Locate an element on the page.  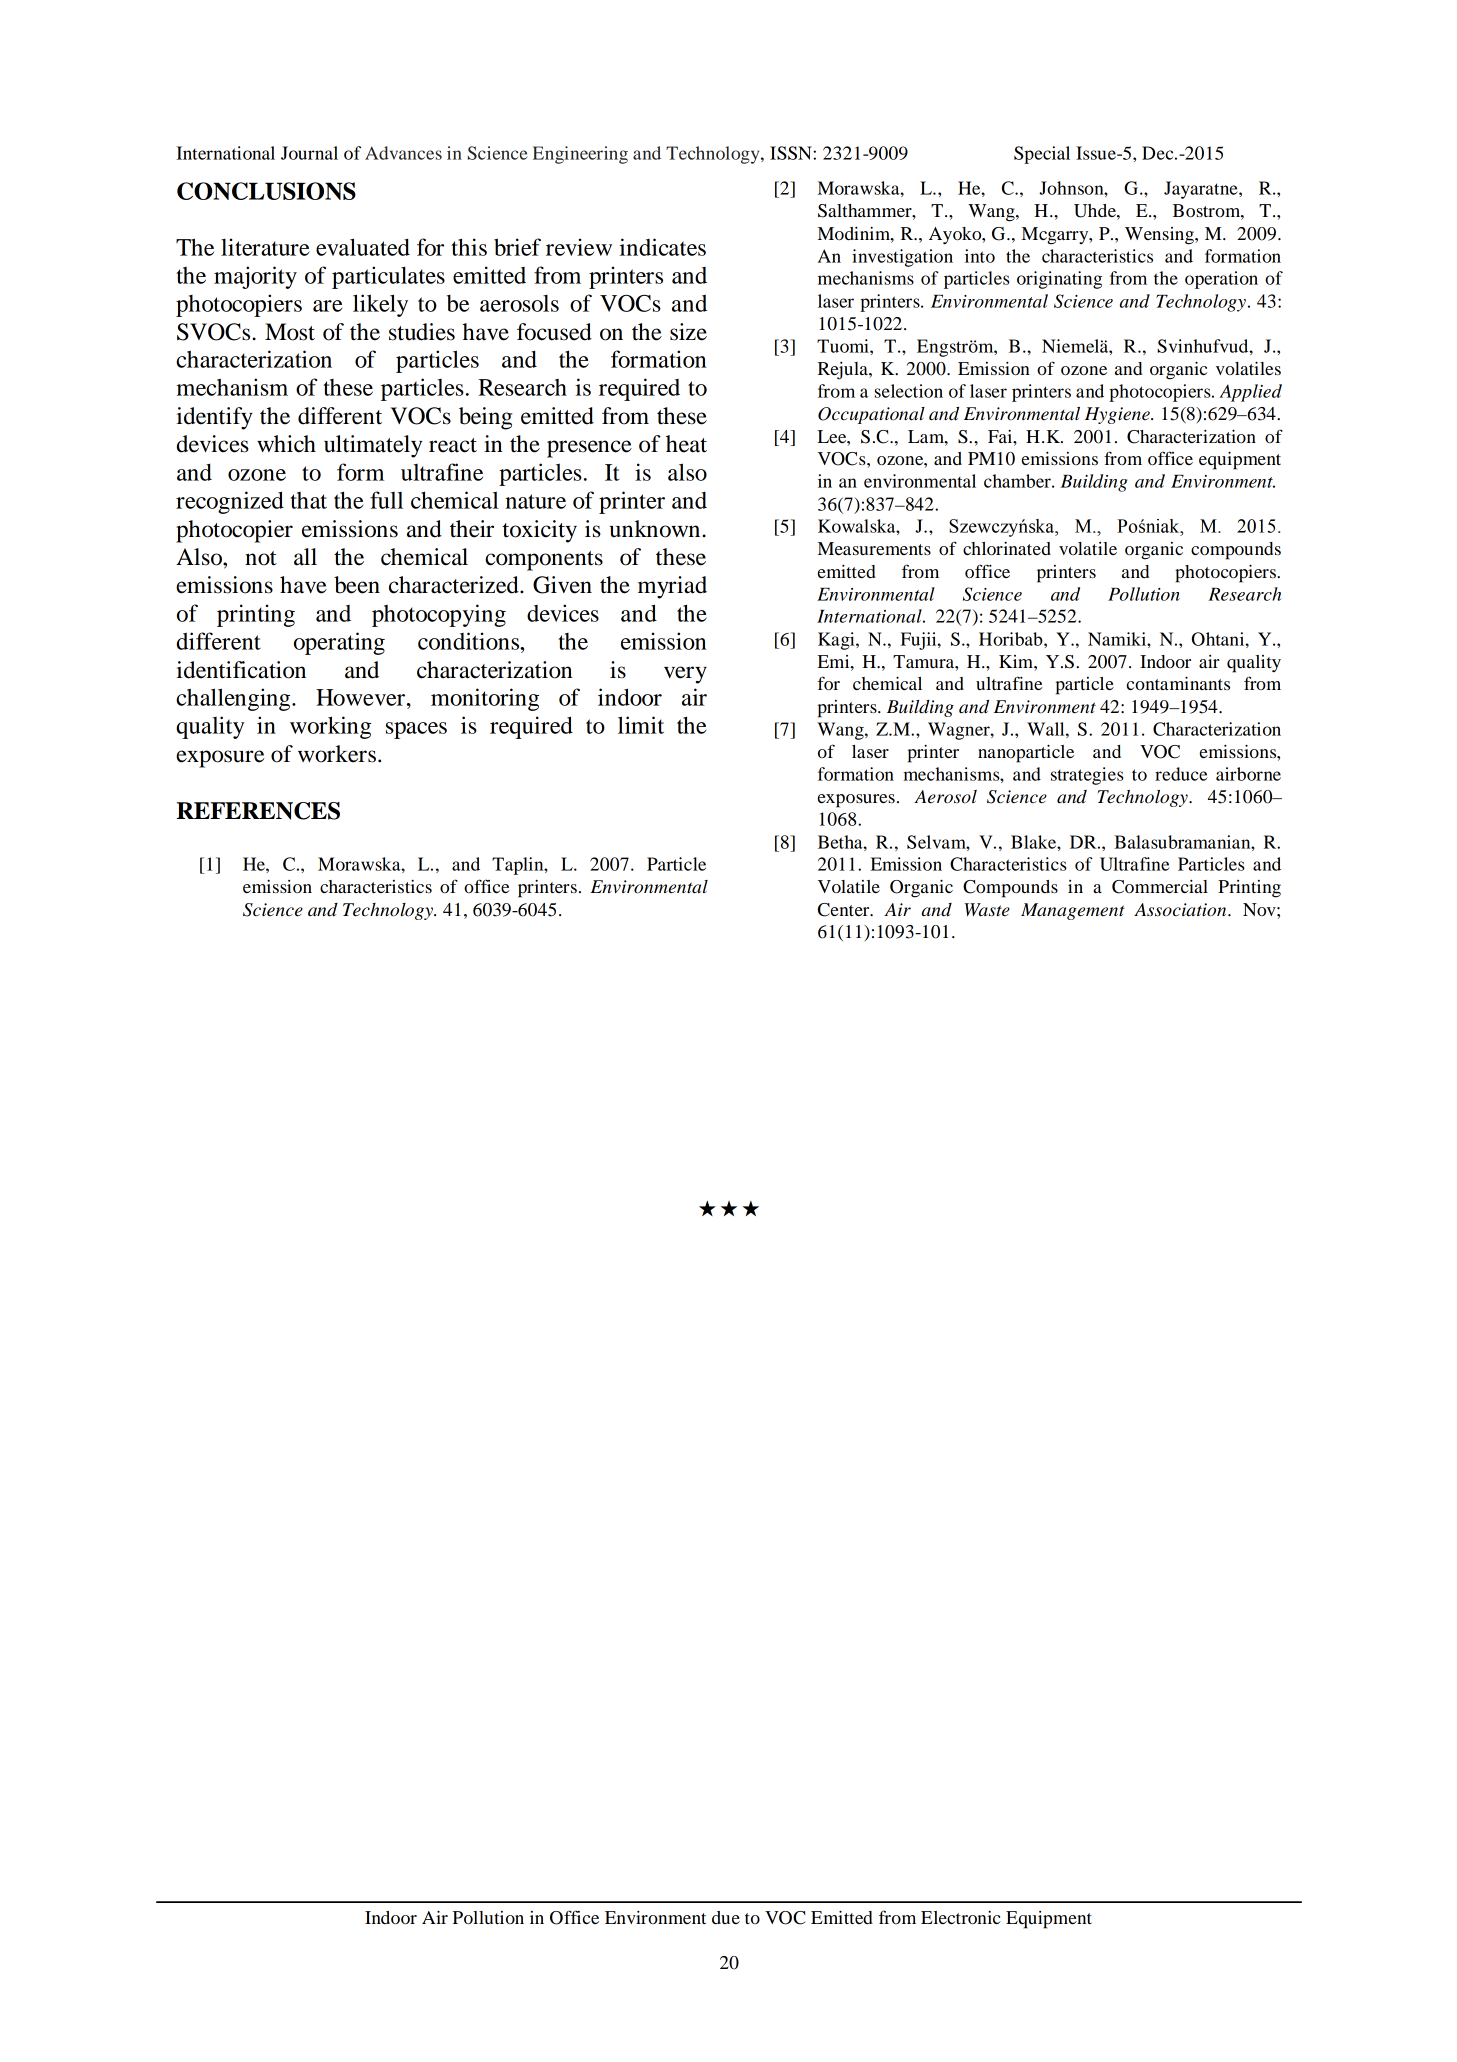
due is located at coordinates (726, 1918).
